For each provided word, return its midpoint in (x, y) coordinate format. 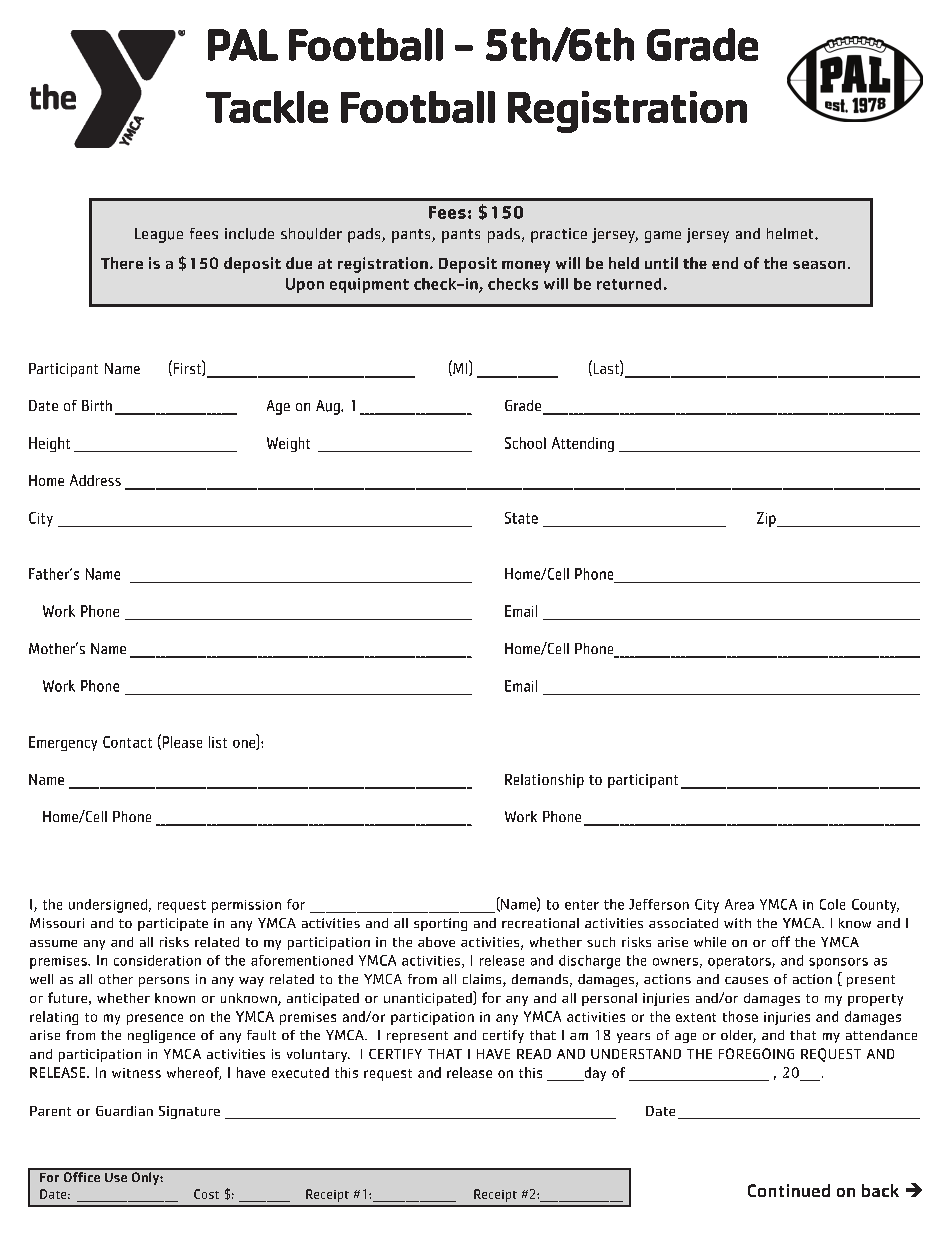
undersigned (108, 906)
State (521, 518)
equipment (369, 285)
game (663, 237)
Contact (127, 742)
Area (739, 904)
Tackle (267, 107)
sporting (440, 924)
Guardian (124, 1111)
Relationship (544, 781)
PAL (243, 45)
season (819, 265)
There (122, 263)
